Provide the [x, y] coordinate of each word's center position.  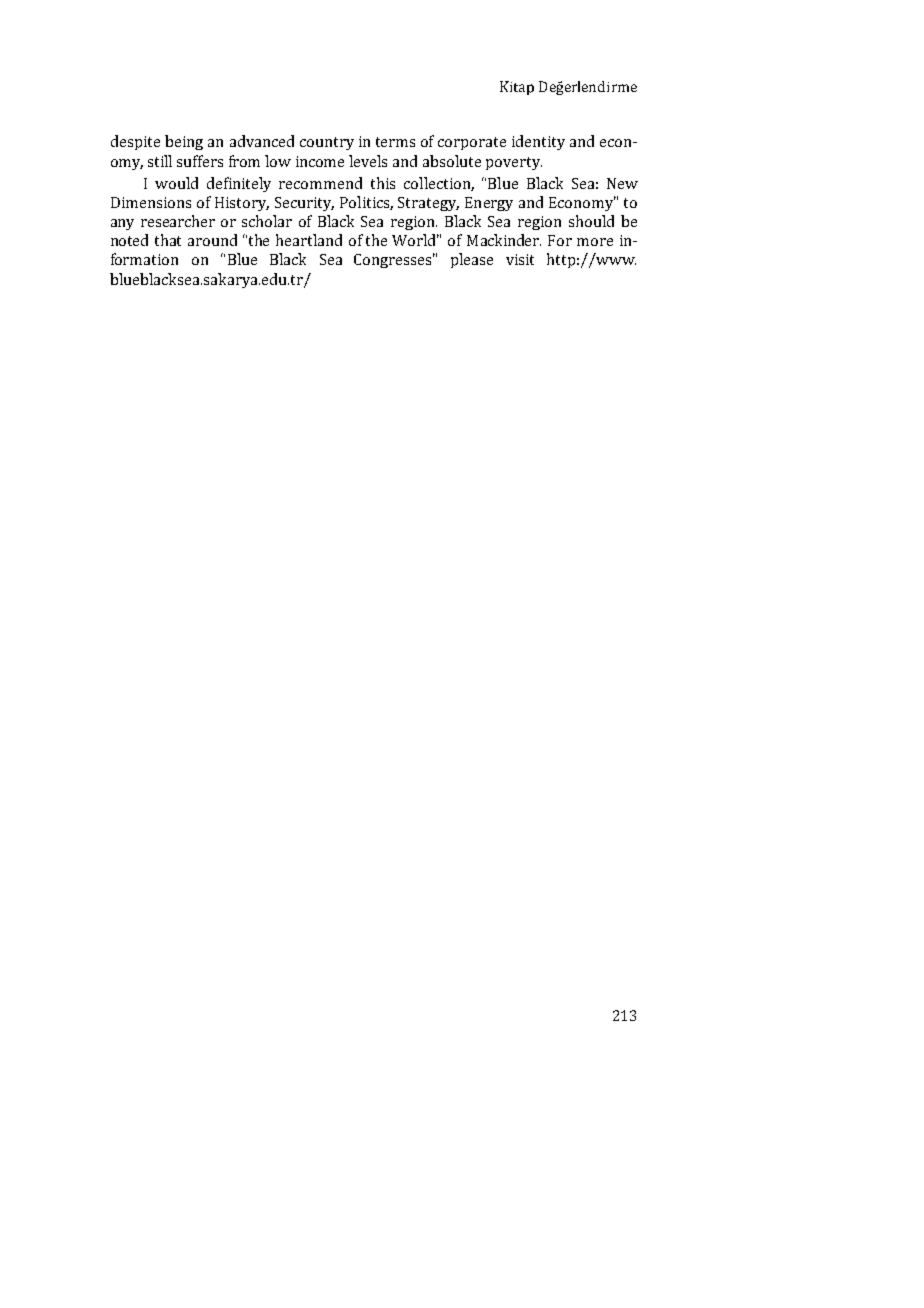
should [591, 221]
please [472, 260]
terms [395, 142]
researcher [178, 221]
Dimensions [151, 202]
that [168, 240]
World [415, 240]
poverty [514, 163]
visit [520, 259]
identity [538, 142]
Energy [489, 204]
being [184, 142]
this [383, 183]
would [176, 183]
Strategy [428, 204]
